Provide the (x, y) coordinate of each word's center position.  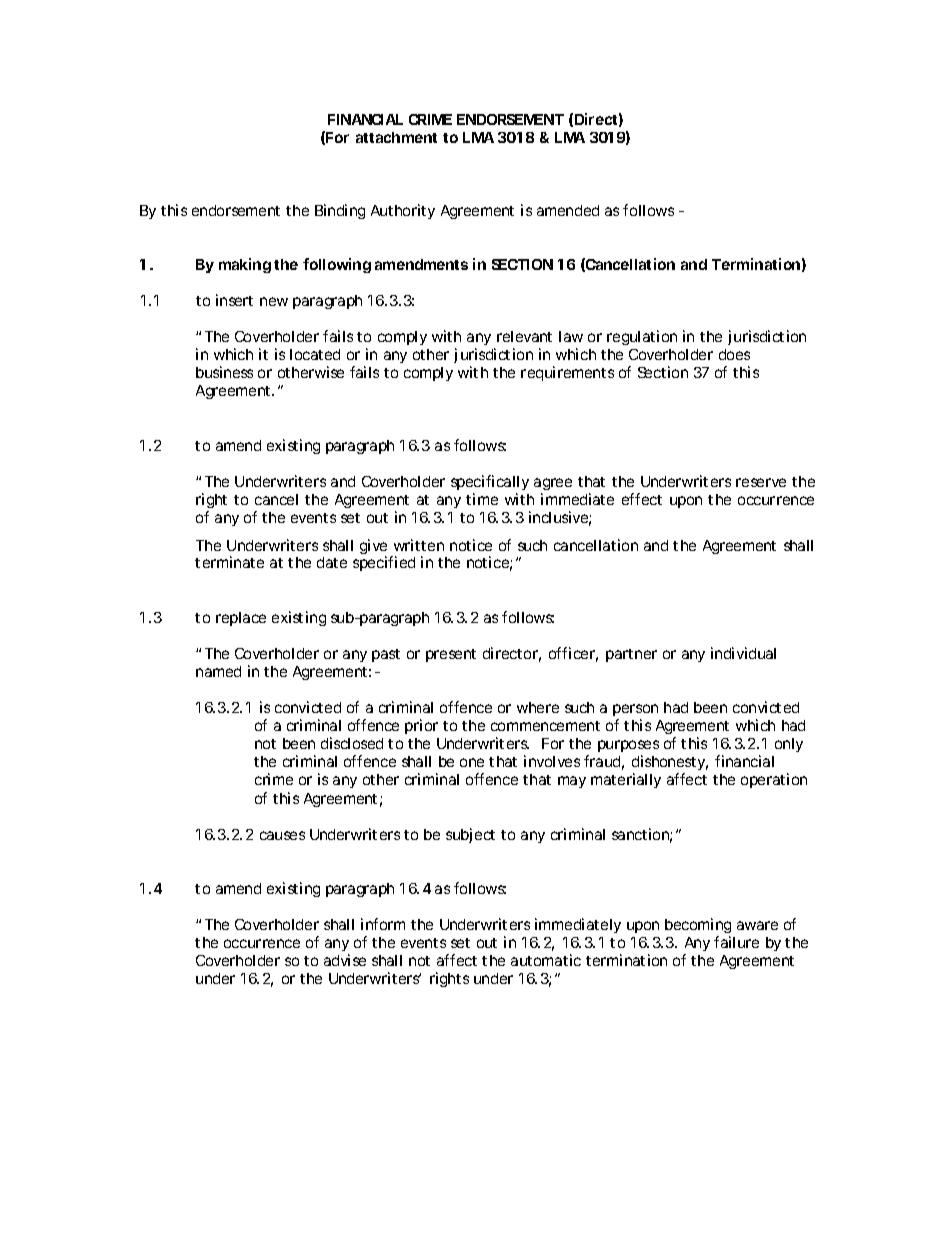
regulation (642, 337)
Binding (340, 211)
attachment (396, 137)
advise (345, 960)
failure (736, 942)
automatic (546, 960)
